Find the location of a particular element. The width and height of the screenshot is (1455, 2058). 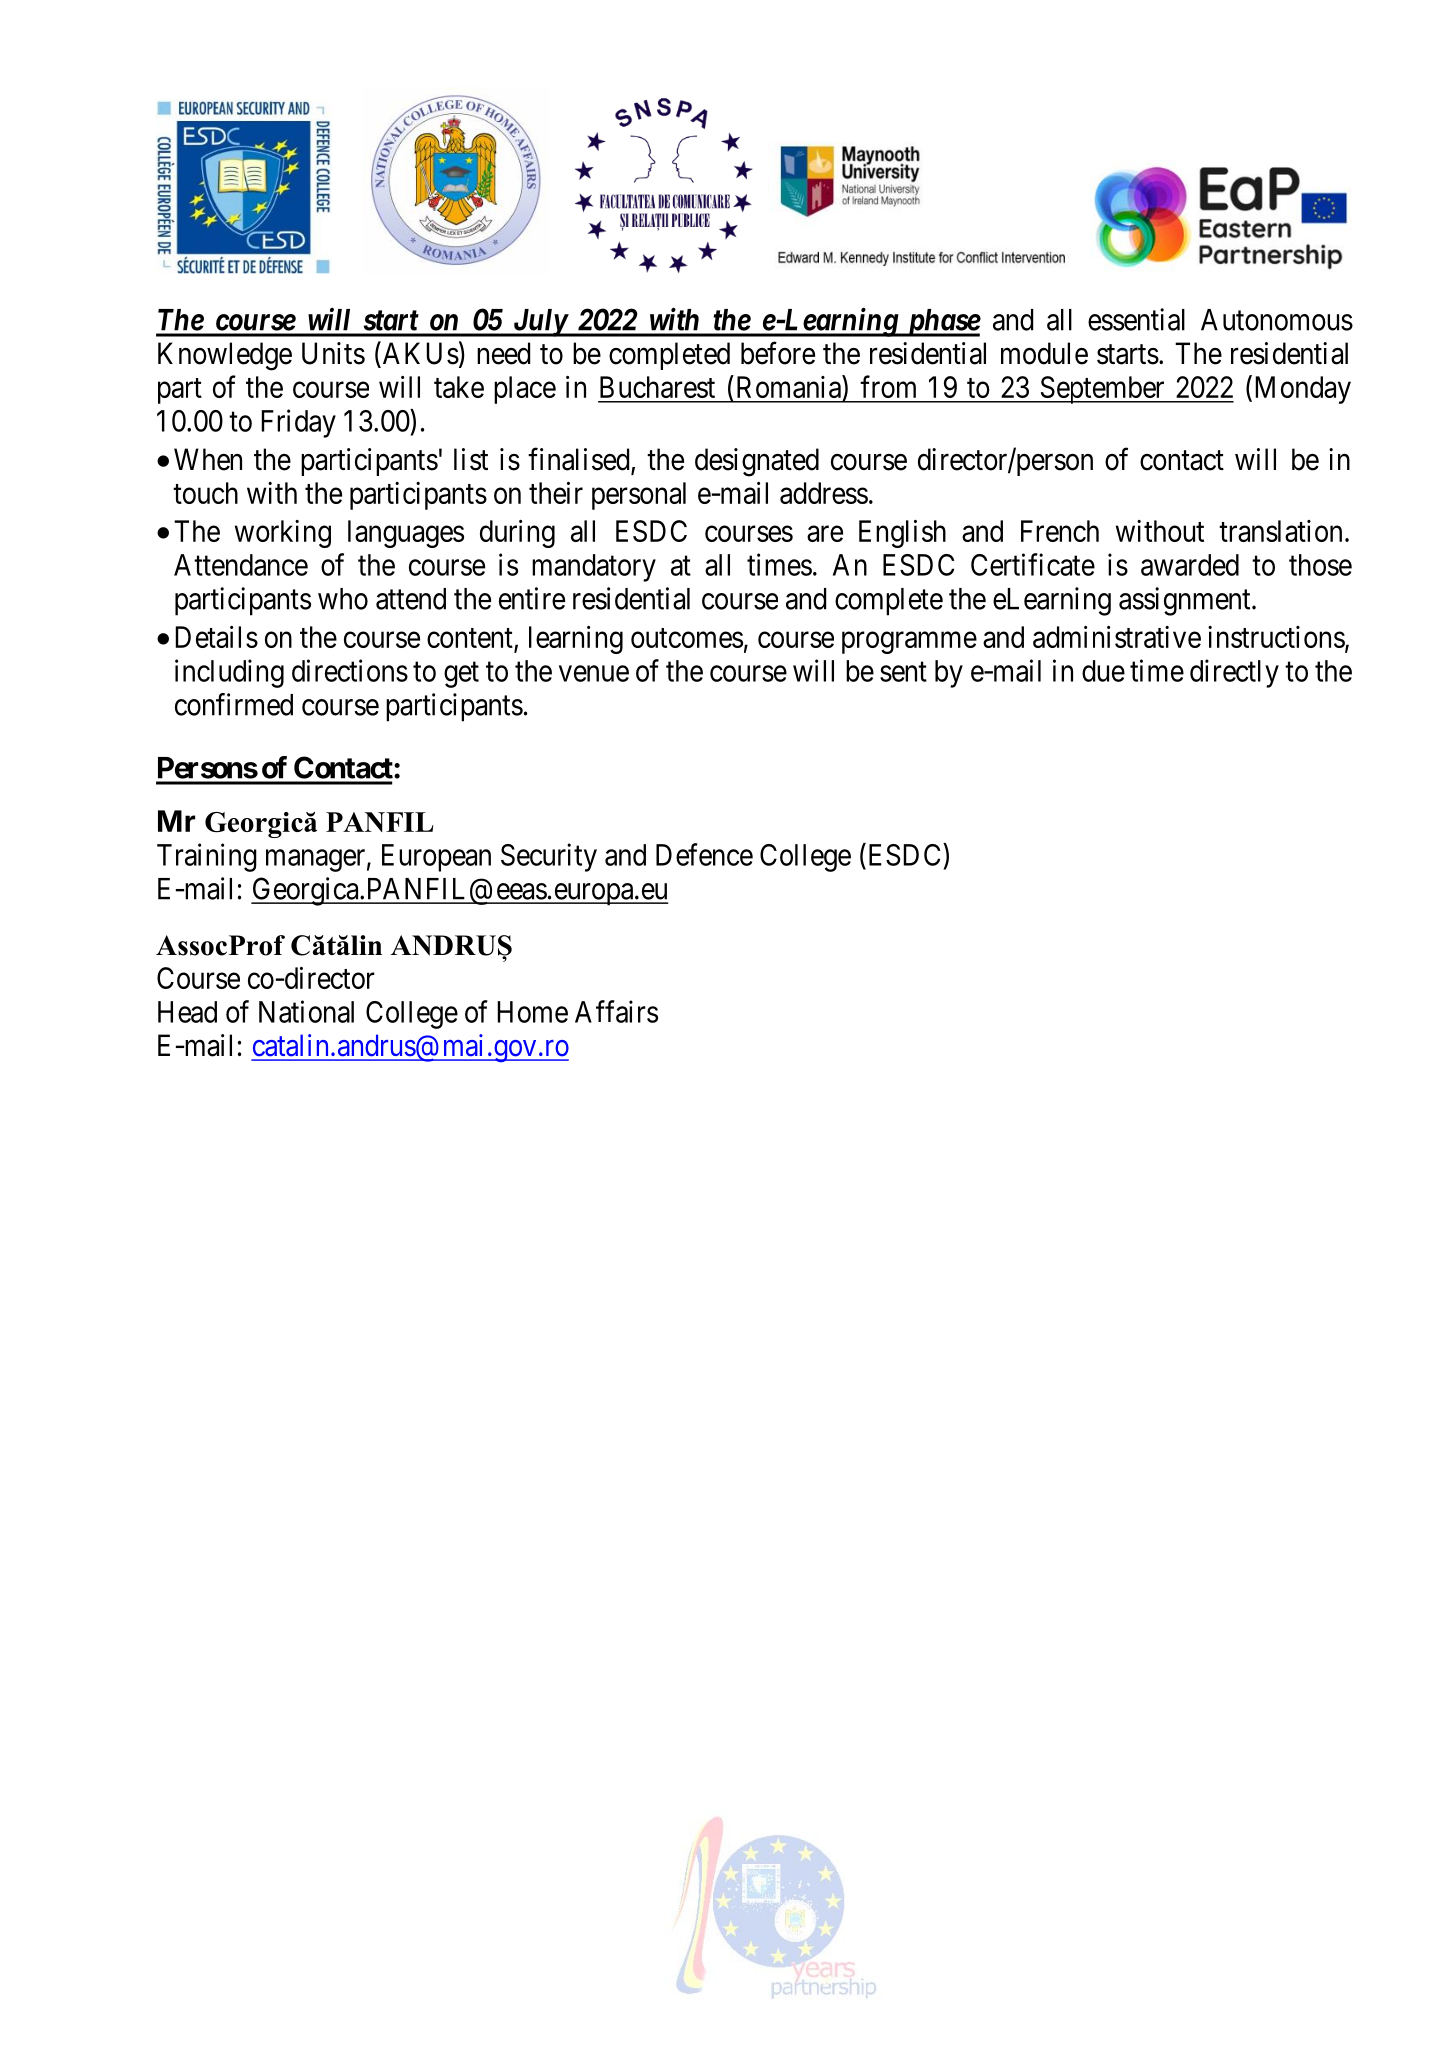

outcomes is located at coordinates (687, 638).
